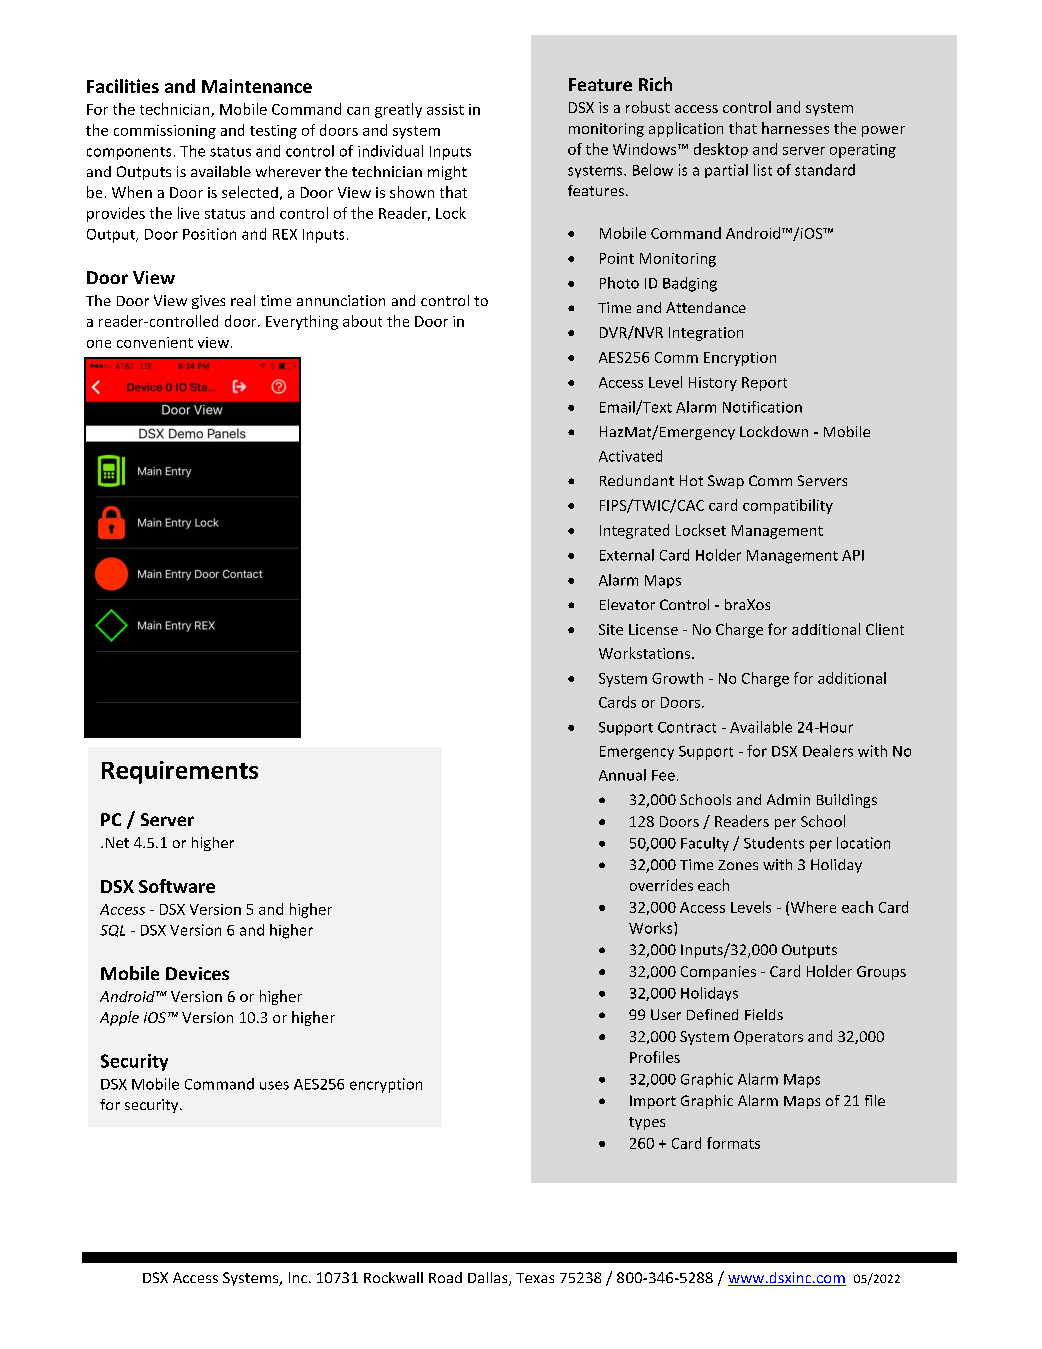 Image resolution: width=1042 pixels, height=1349 pixels. I want to click on compatibility, so click(788, 506).
